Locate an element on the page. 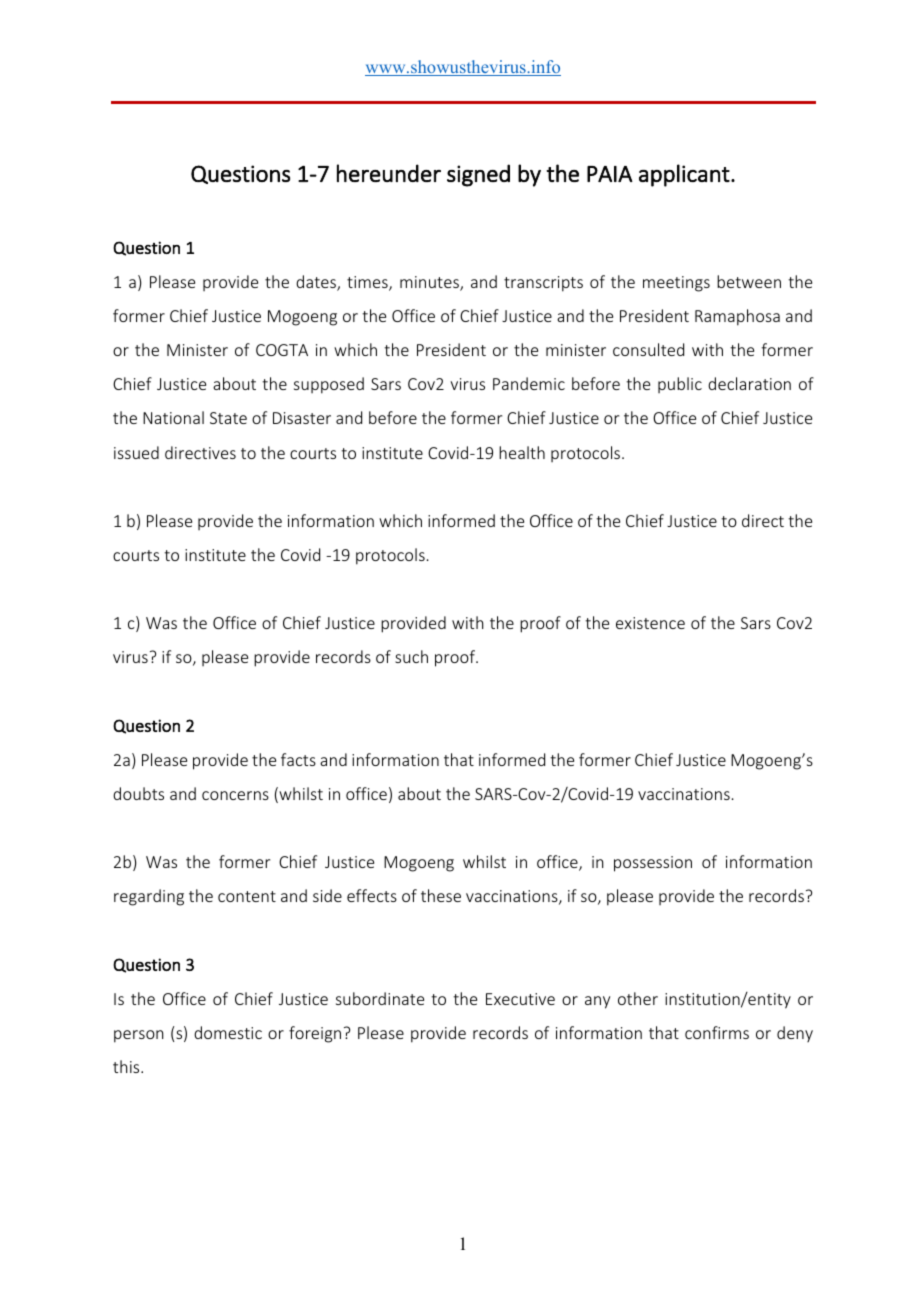 The width and height of the image is (924, 1308). existence is located at coordinates (650, 623).
